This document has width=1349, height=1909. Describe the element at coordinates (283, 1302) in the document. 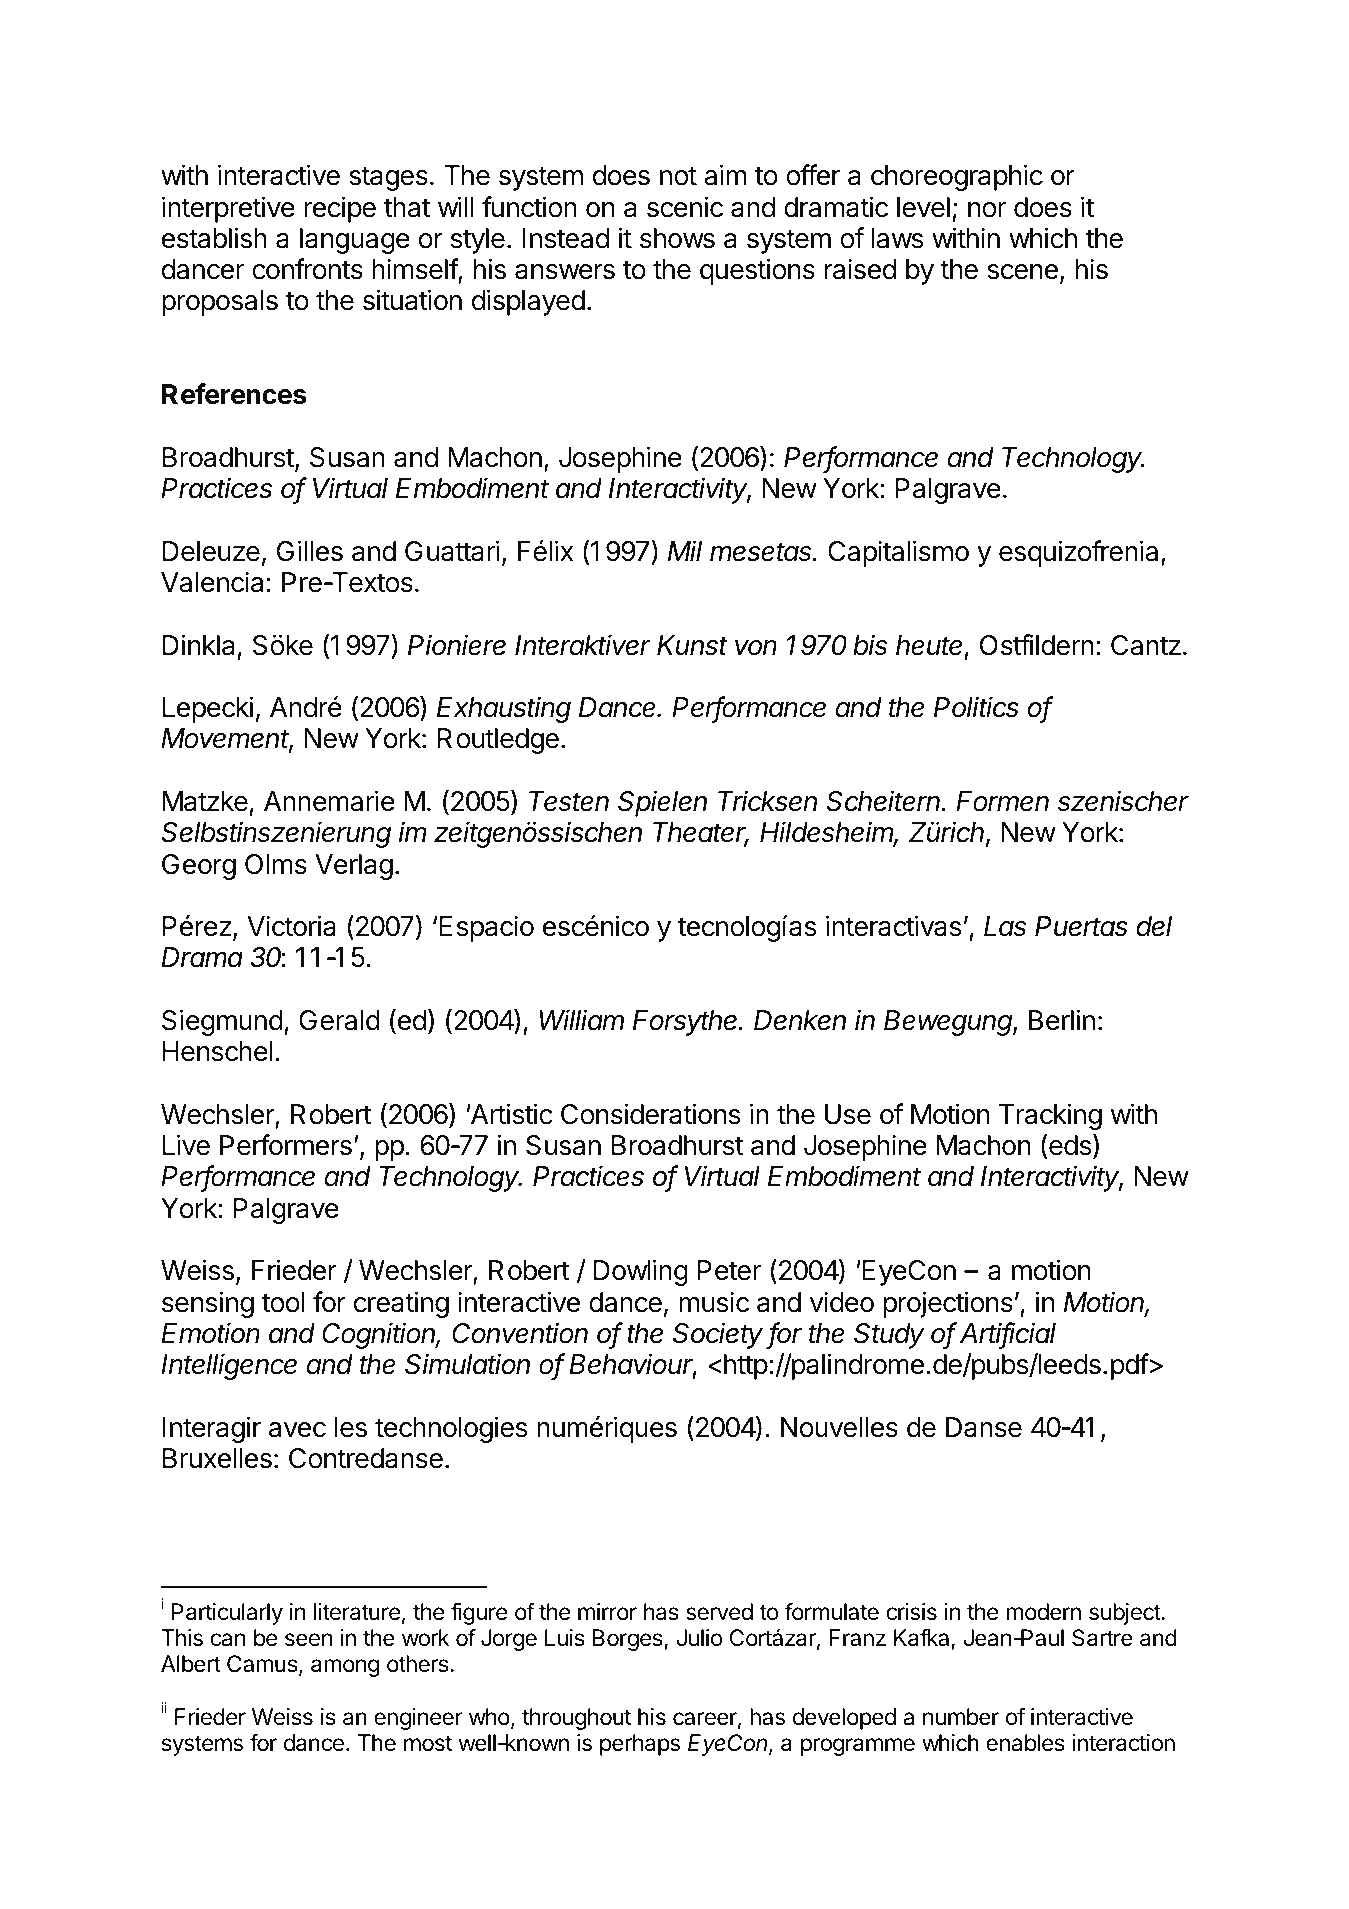

I see `tool` at that location.
